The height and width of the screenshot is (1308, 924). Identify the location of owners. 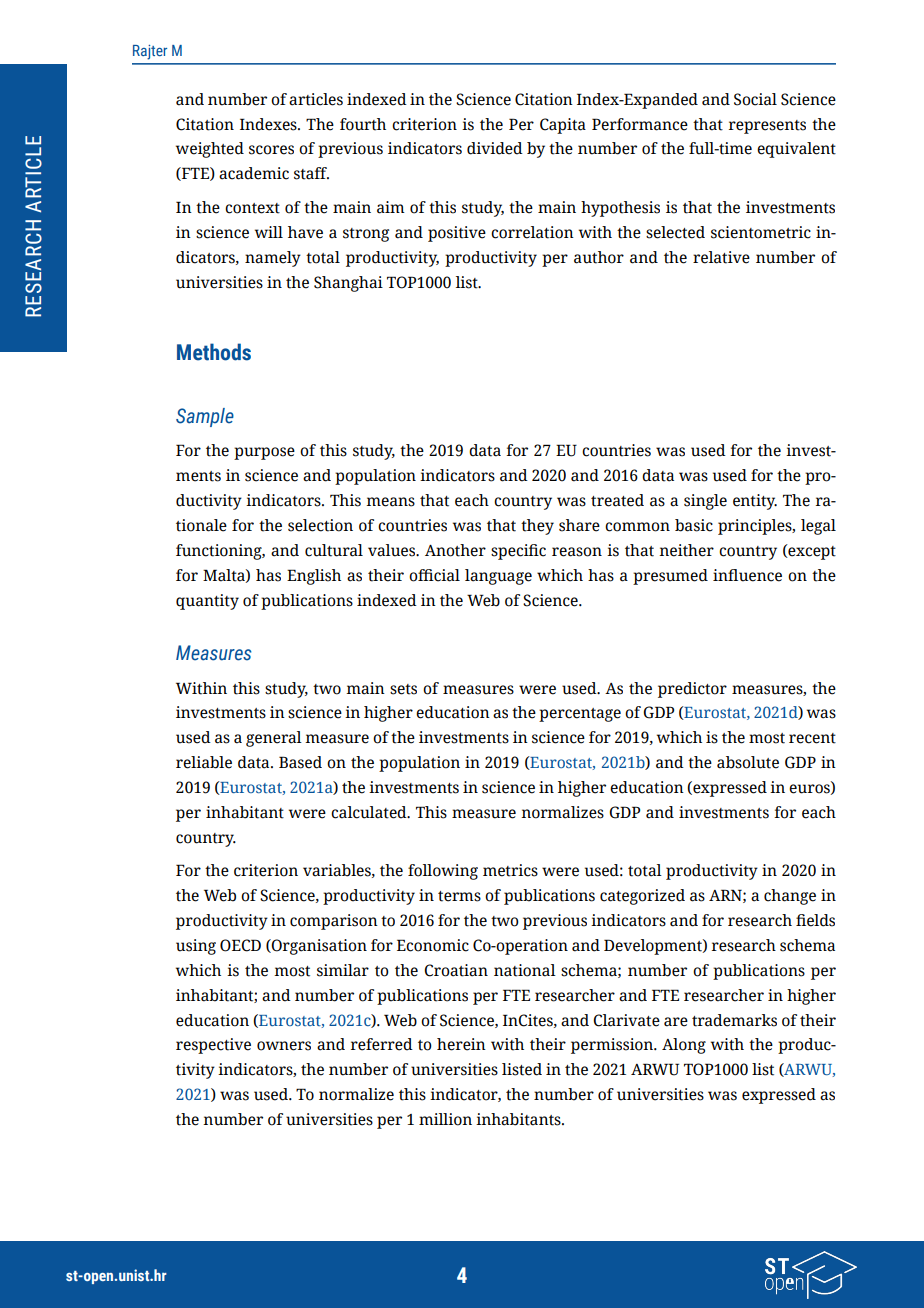
(284, 1046).
